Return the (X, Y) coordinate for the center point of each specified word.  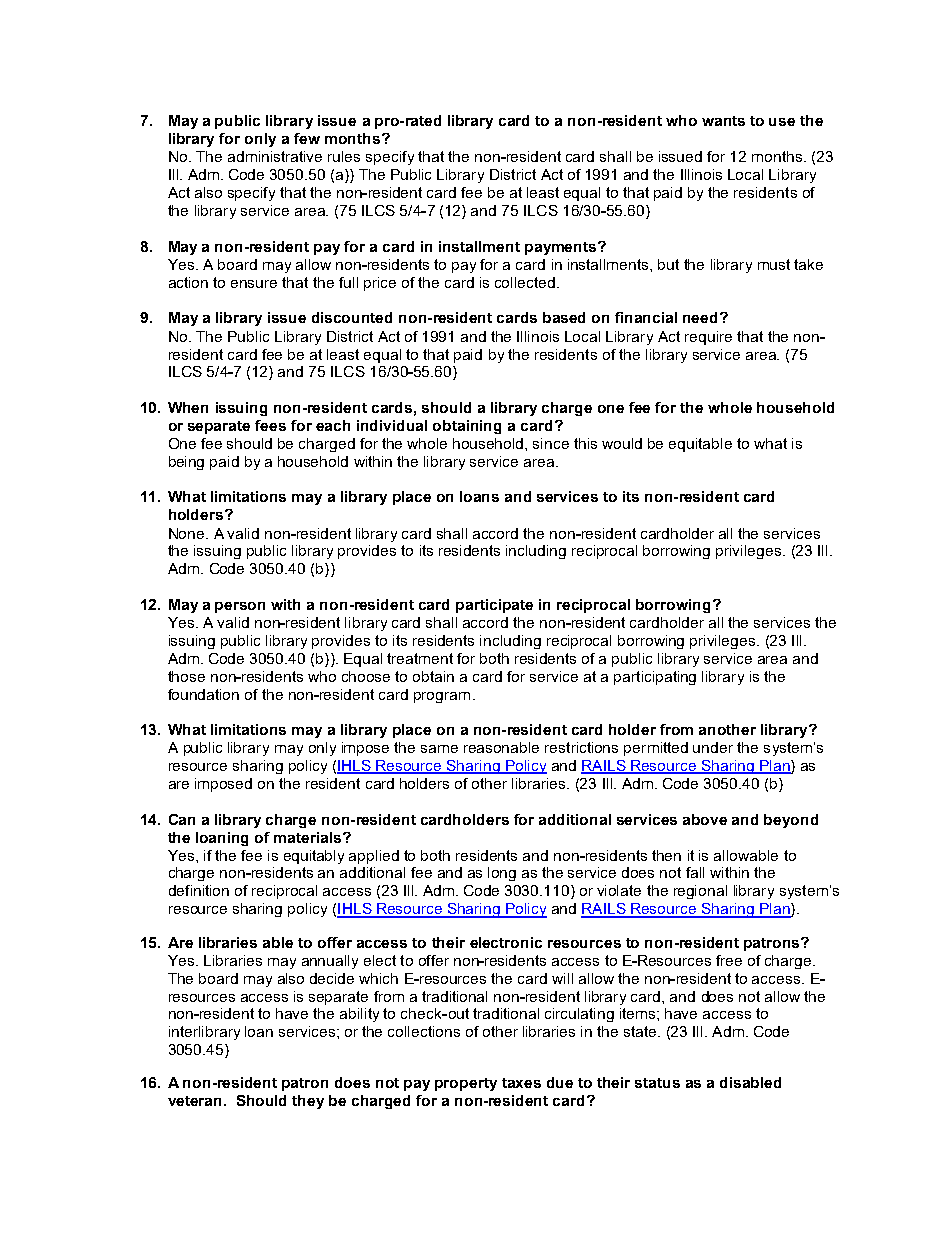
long (502, 874)
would (622, 443)
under (713, 747)
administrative (275, 156)
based (564, 317)
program (442, 697)
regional (700, 892)
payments (562, 248)
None (188, 533)
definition (199, 890)
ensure (254, 284)
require (708, 338)
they (308, 1102)
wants (723, 121)
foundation (203, 694)
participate (494, 606)
